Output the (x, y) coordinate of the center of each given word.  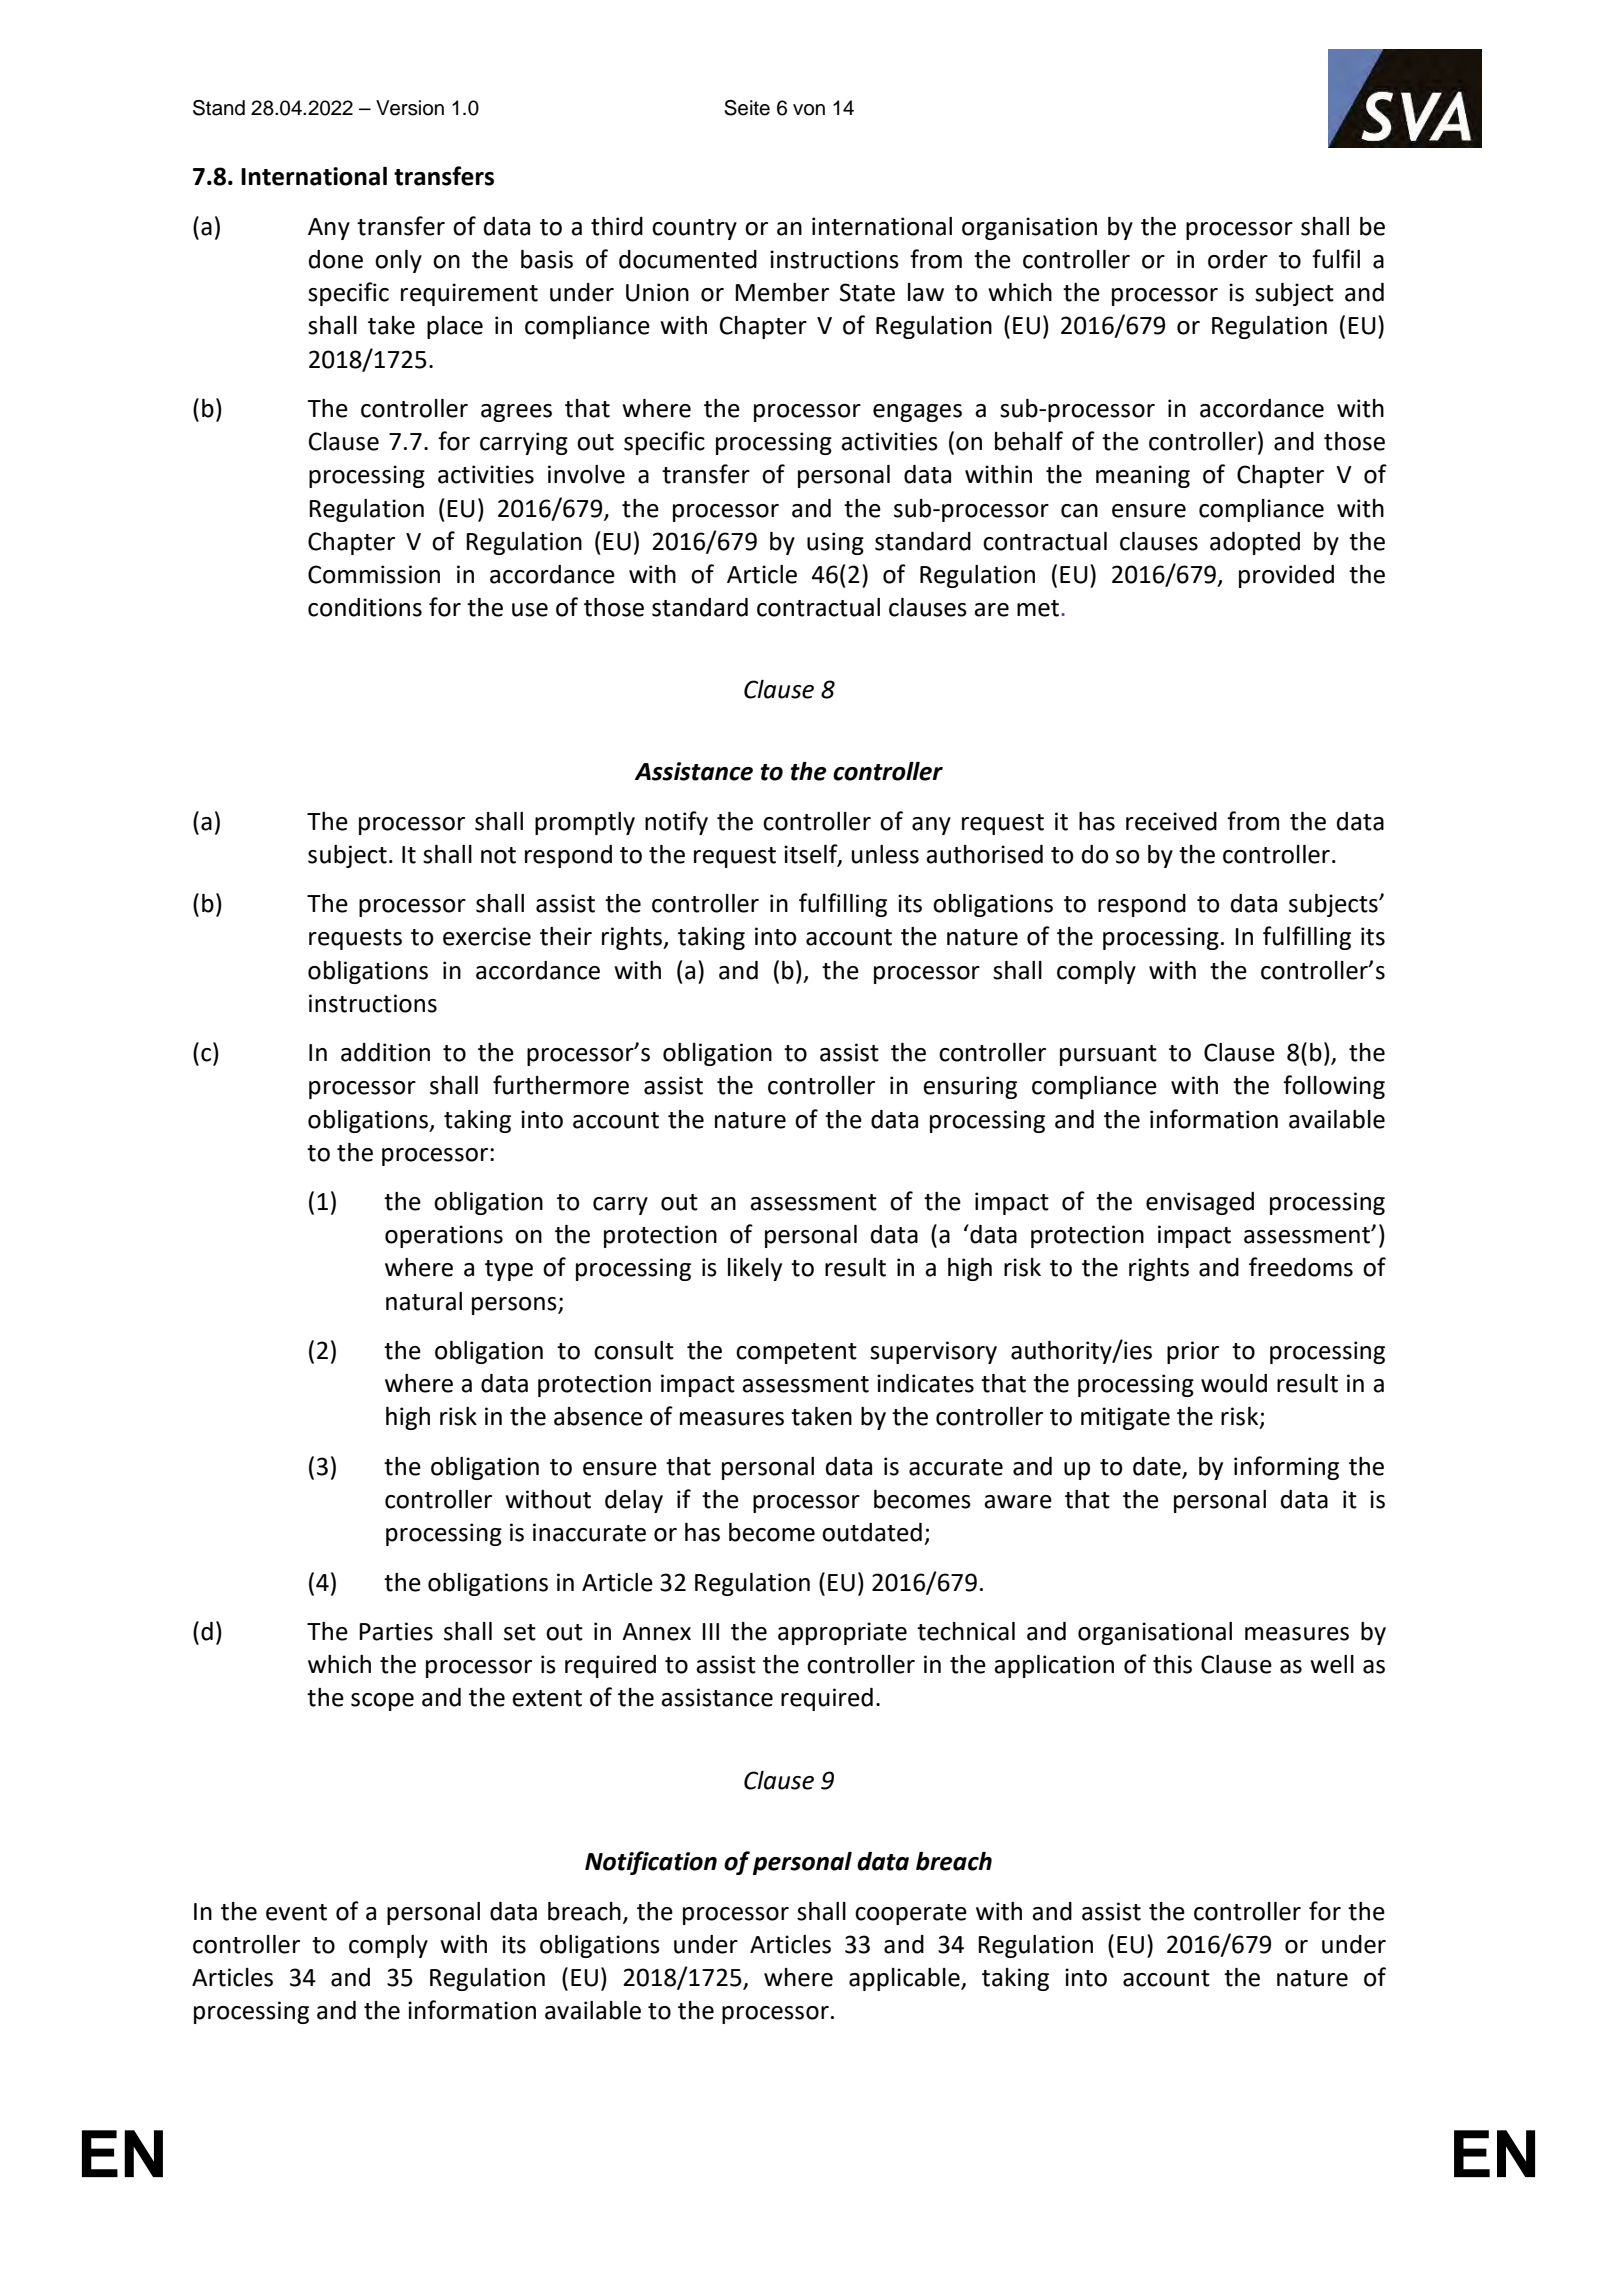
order (1238, 259)
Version (410, 108)
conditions (365, 607)
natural (424, 1301)
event (296, 1912)
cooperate (911, 1914)
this (1172, 1664)
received (1171, 821)
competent (796, 1353)
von (809, 110)
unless (885, 854)
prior (1193, 1352)
